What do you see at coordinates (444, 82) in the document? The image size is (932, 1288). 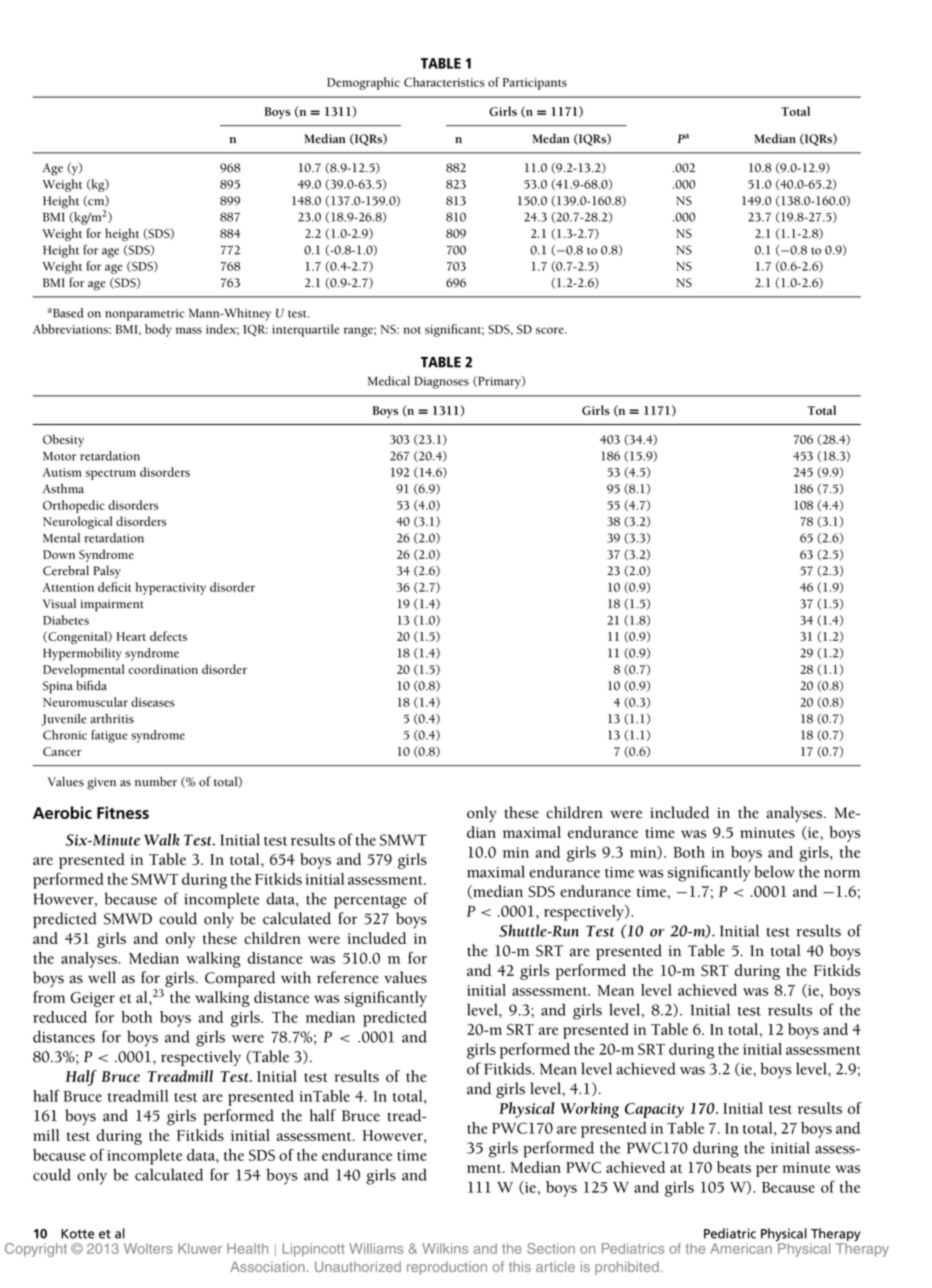 I see `Characteristics` at bounding box center [444, 82].
